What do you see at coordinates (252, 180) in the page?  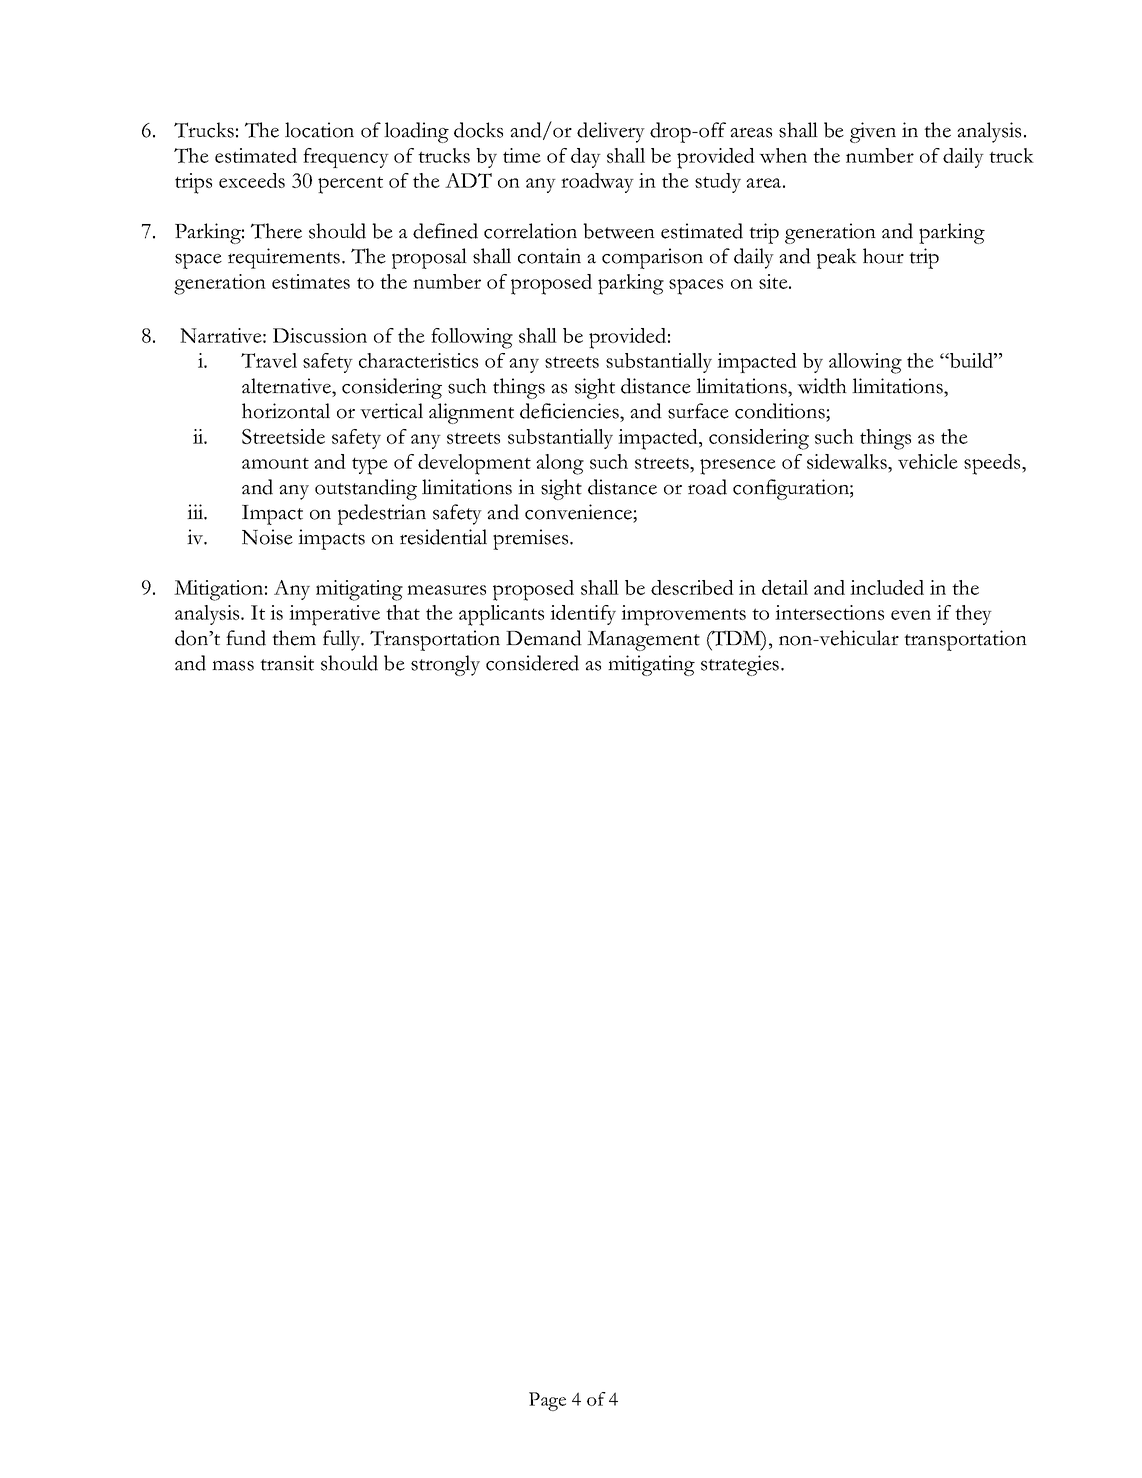 I see `exceeds` at bounding box center [252, 180].
